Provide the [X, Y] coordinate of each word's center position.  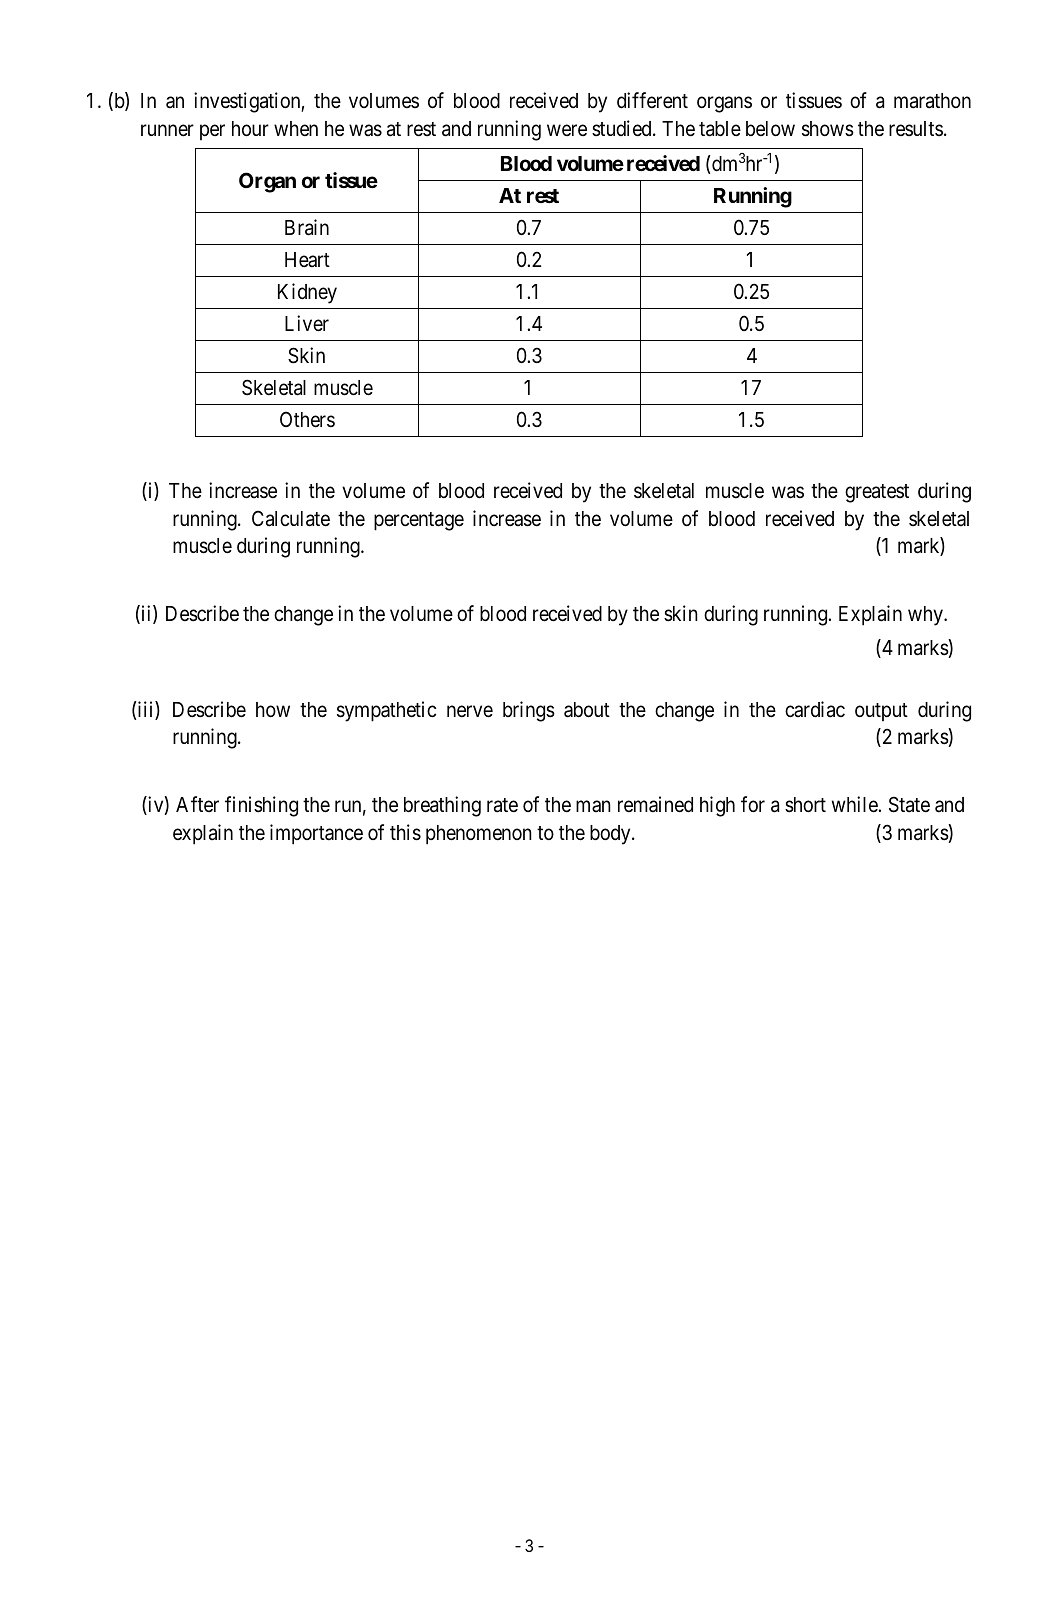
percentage [419, 521]
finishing [261, 806]
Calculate [291, 518]
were [567, 130]
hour [250, 129]
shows [828, 129]
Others [307, 419]
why [927, 616]
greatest [877, 493]
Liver [307, 323]
